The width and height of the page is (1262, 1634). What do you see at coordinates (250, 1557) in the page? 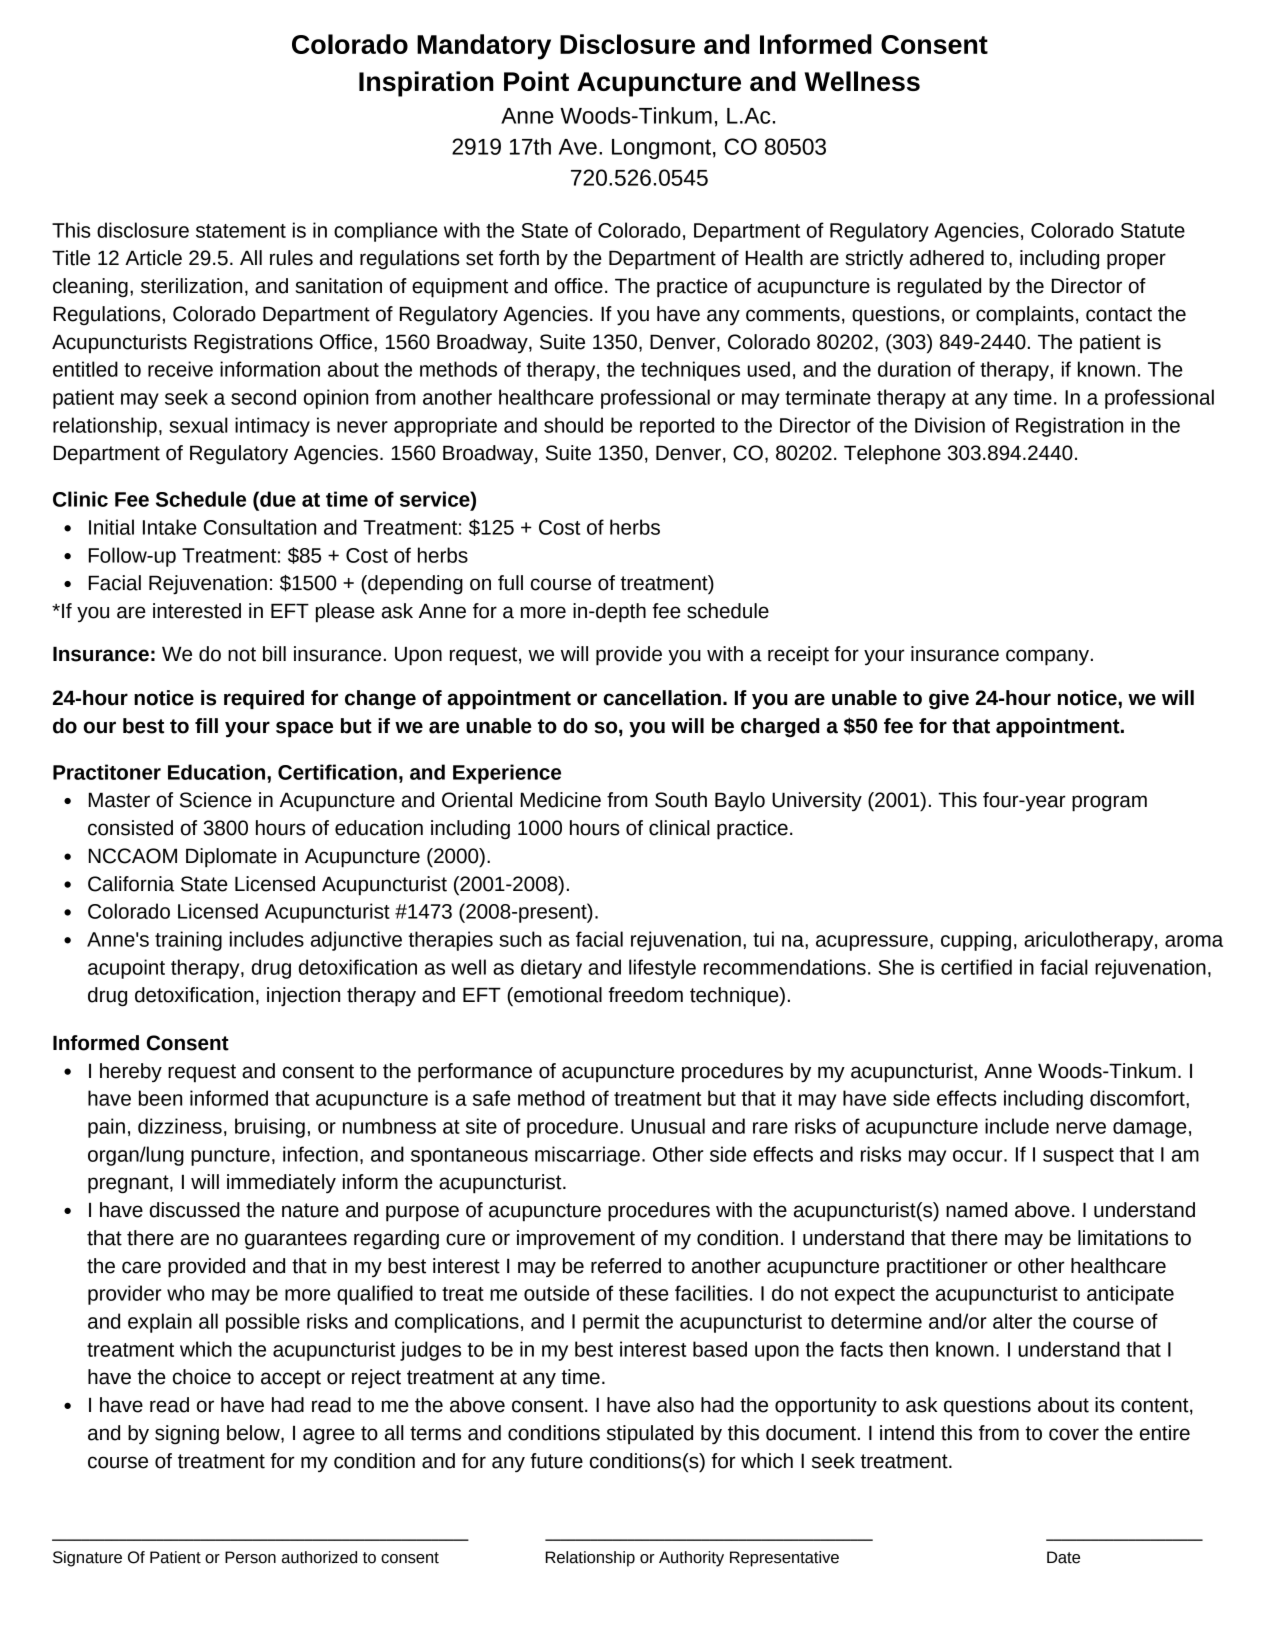
I see `Person` at bounding box center [250, 1557].
